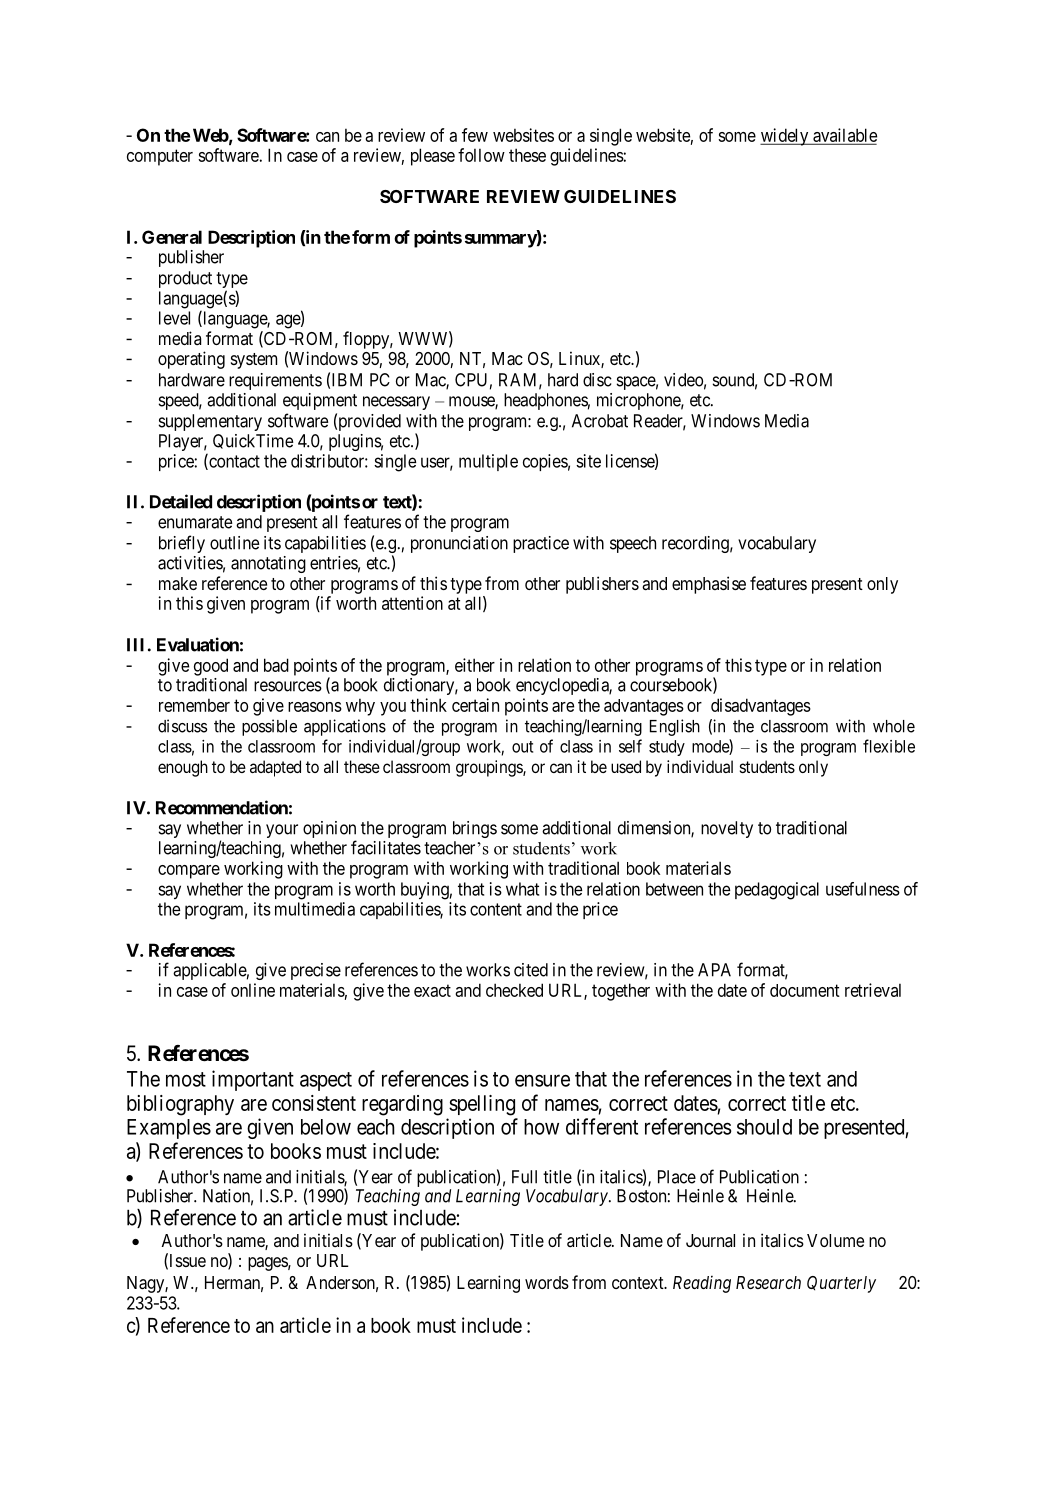 Image resolution: width=1054 pixels, height=1492 pixels. Describe the element at coordinates (522, 889) in the image. I see `what` at that location.
